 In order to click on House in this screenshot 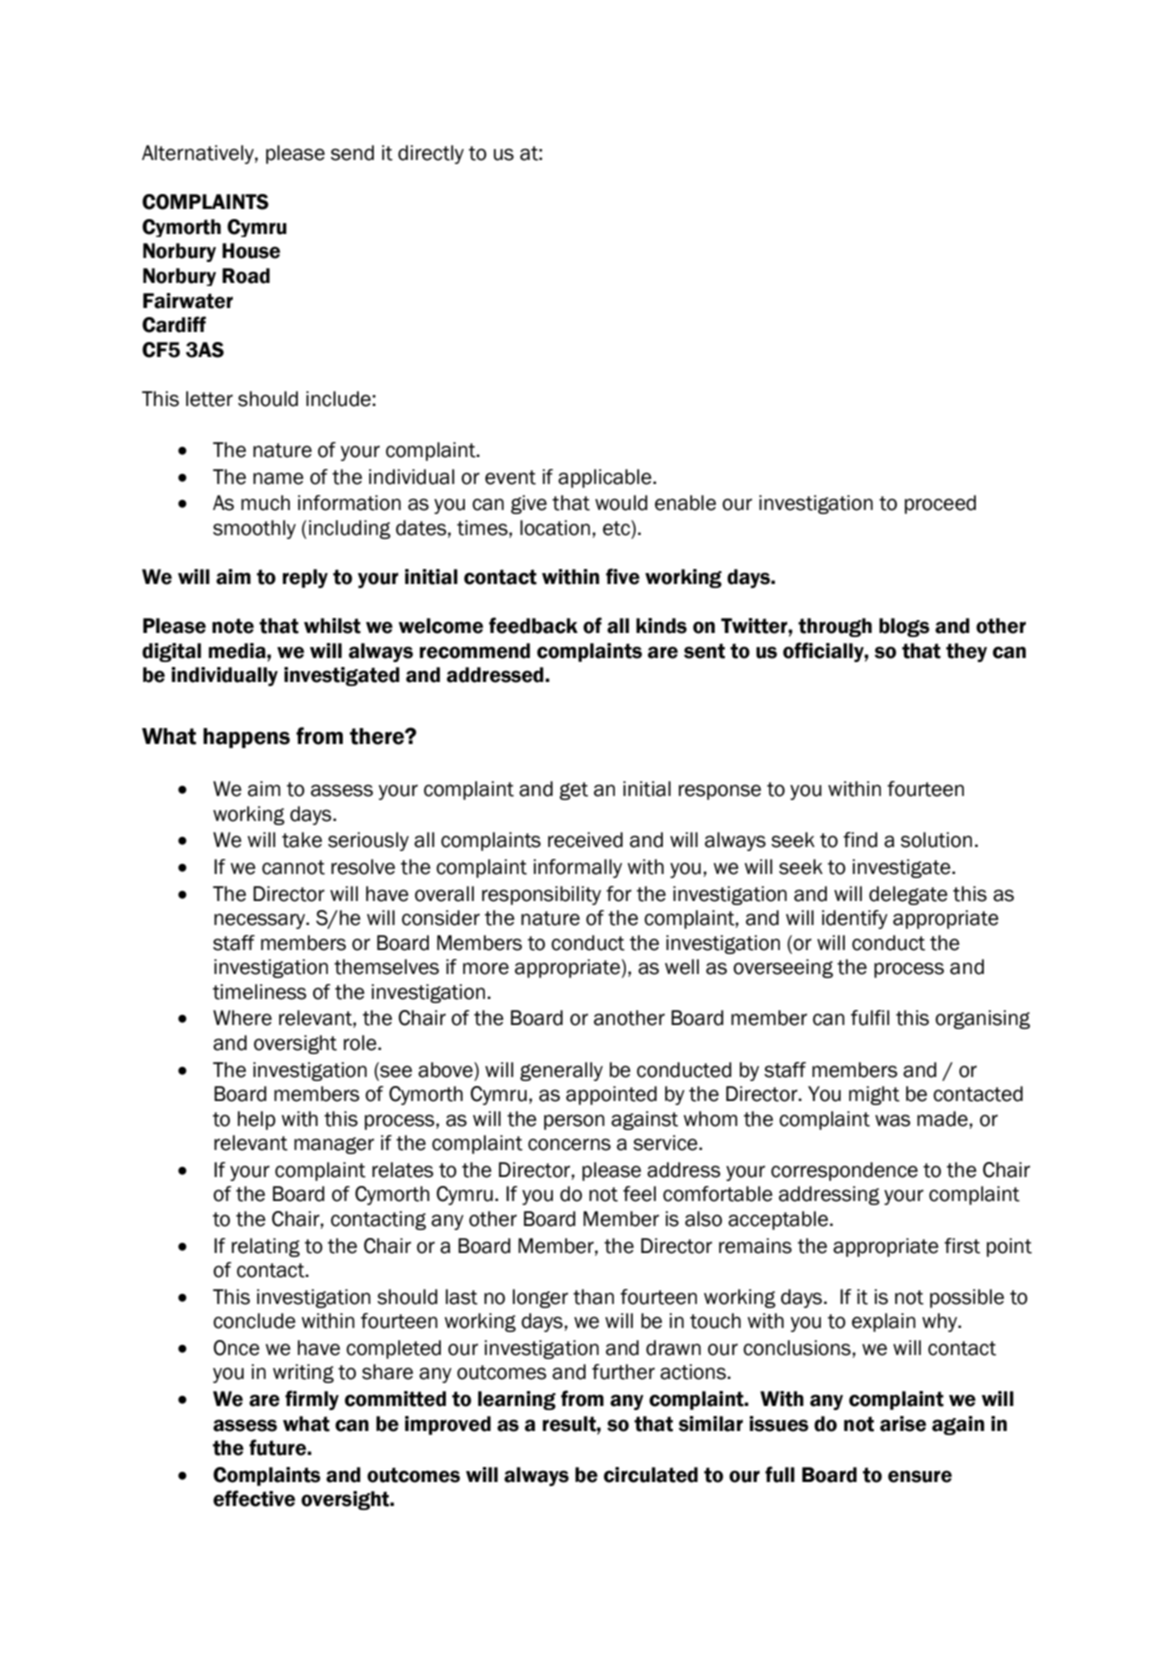, I will do `click(251, 251)`.
